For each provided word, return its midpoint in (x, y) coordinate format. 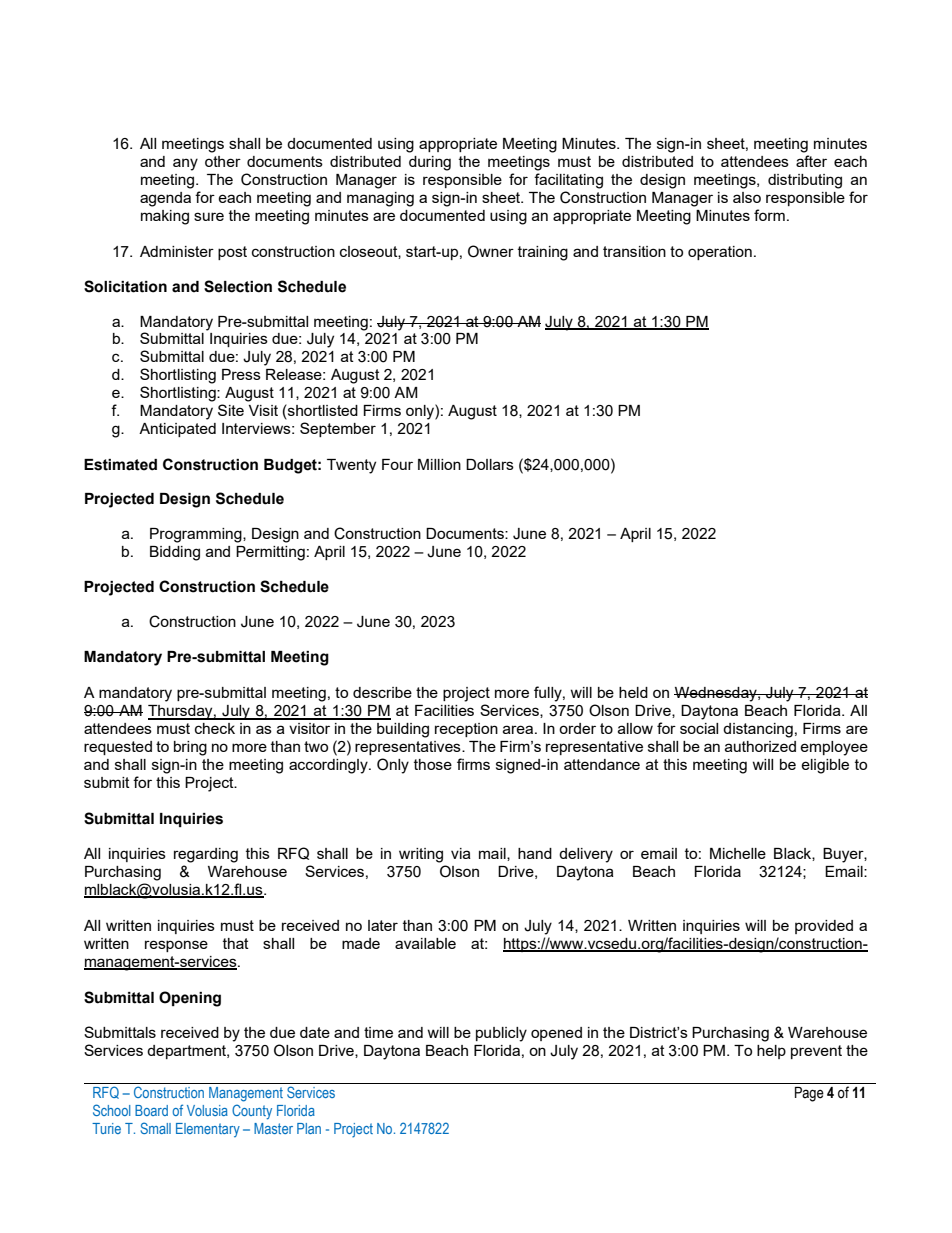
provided (824, 927)
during (430, 163)
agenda (165, 199)
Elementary (208, 1130)
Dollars (490, 464)
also (747, 197)
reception (466, 730)
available (425, 943)
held (633, 692)
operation (720, 253)
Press (241, 374)
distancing (758, 730)
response (176, 946)
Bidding (175, 553)
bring (190, 748)
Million (439, 464)
